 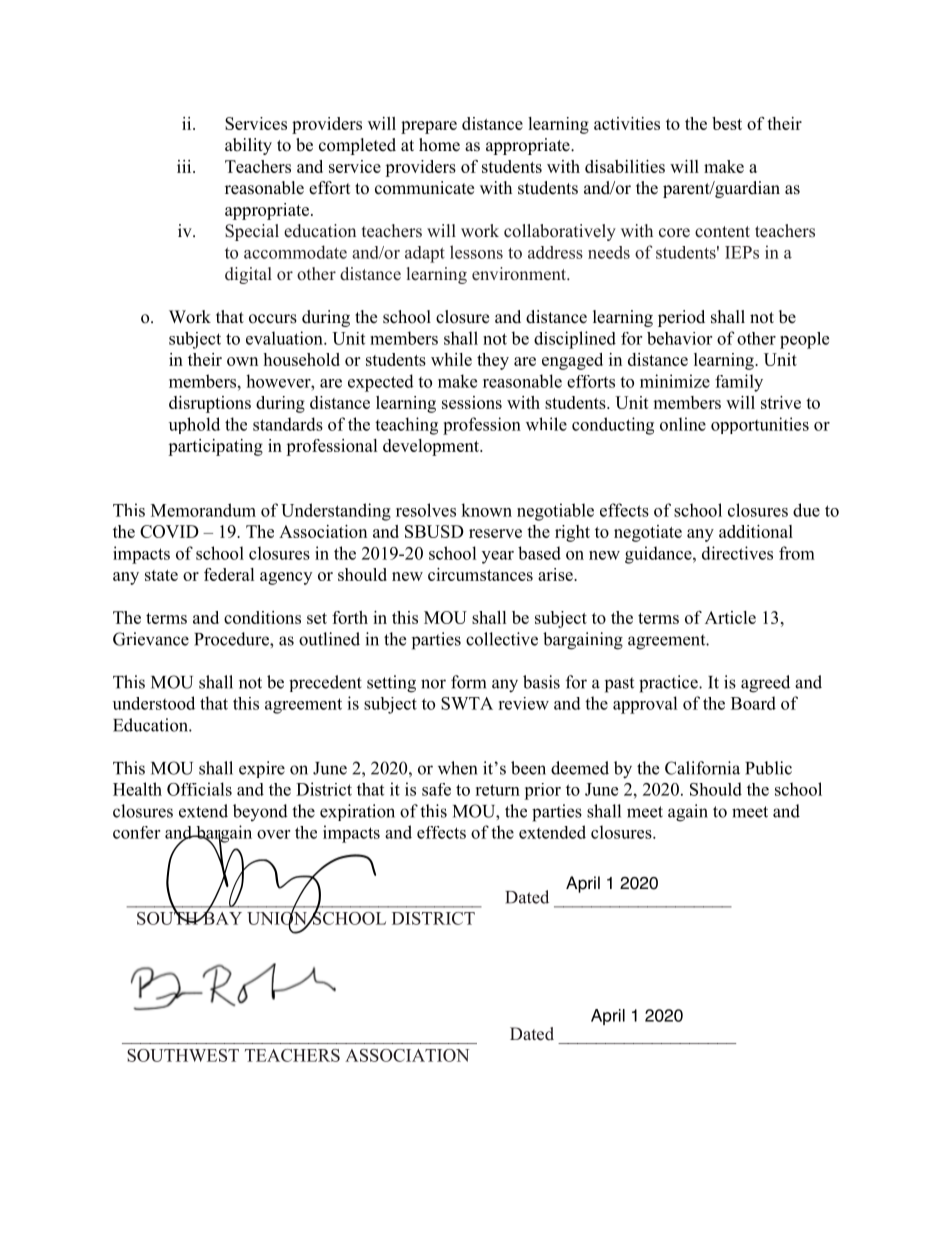 I want to click on known, so click(x=486, y=510).
